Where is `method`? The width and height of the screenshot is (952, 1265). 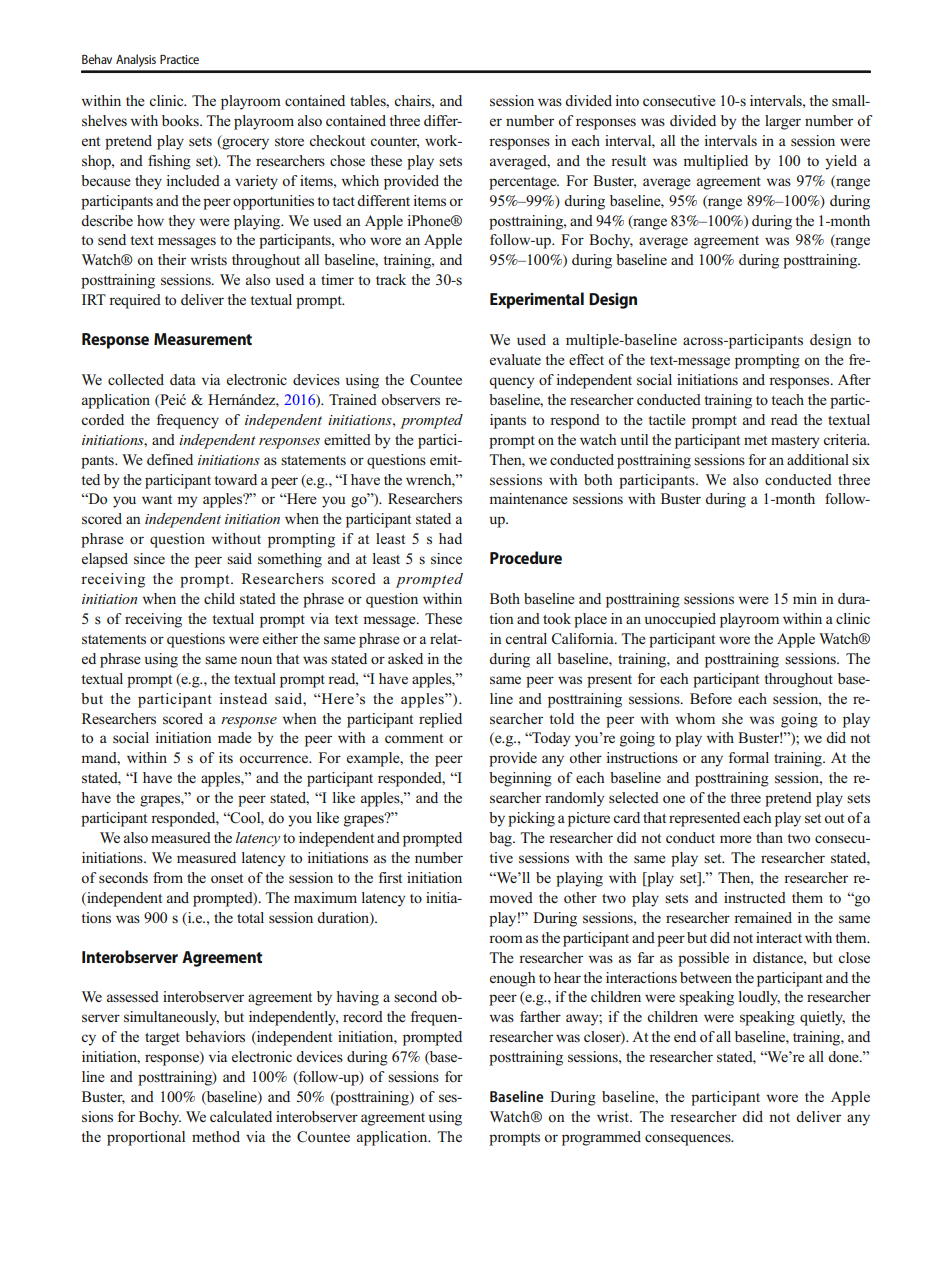
method is located at coordinates (216, 1137).
